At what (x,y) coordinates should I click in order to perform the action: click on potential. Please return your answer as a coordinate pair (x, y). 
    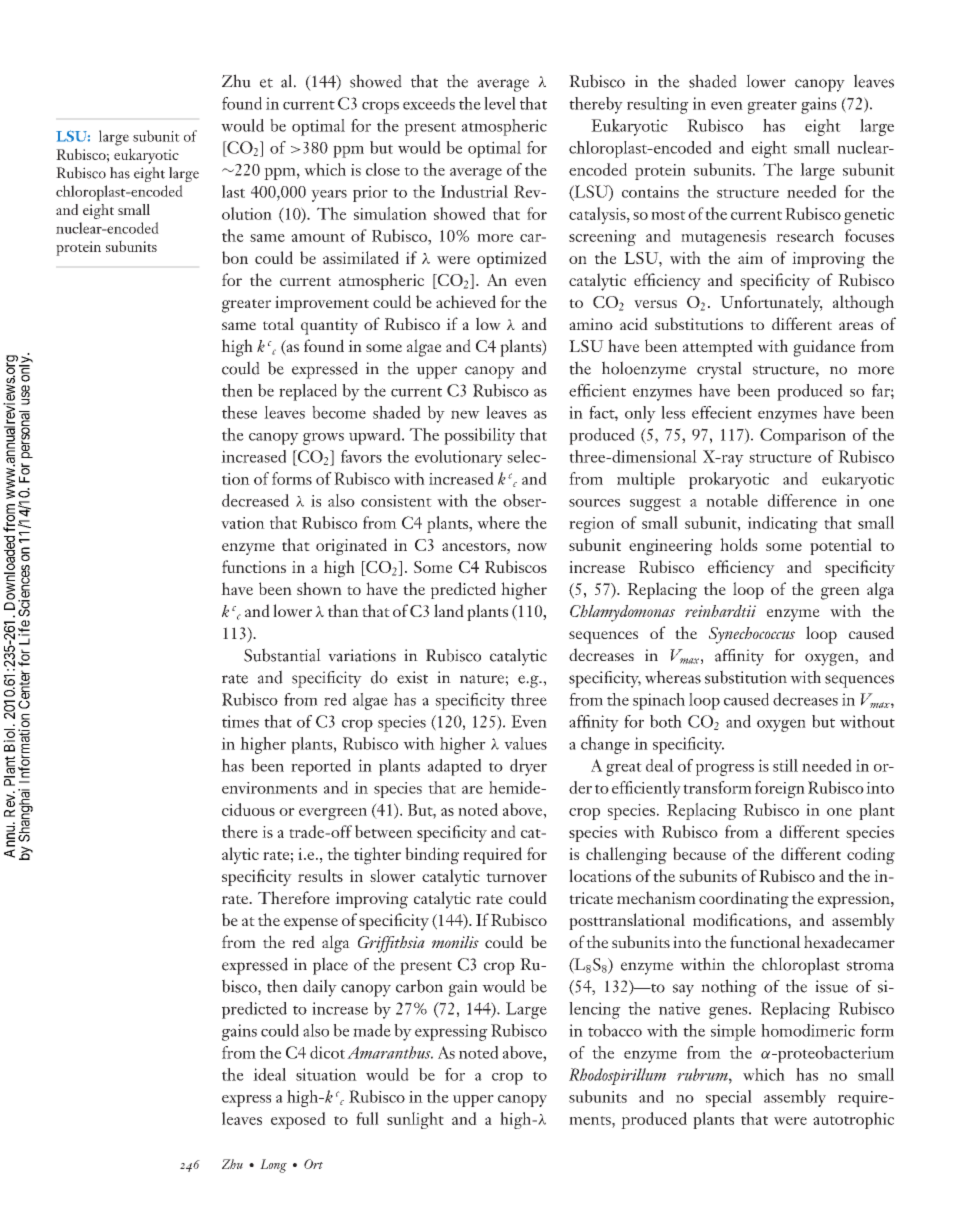
    Looking at the image, I should click on (841, 546).
